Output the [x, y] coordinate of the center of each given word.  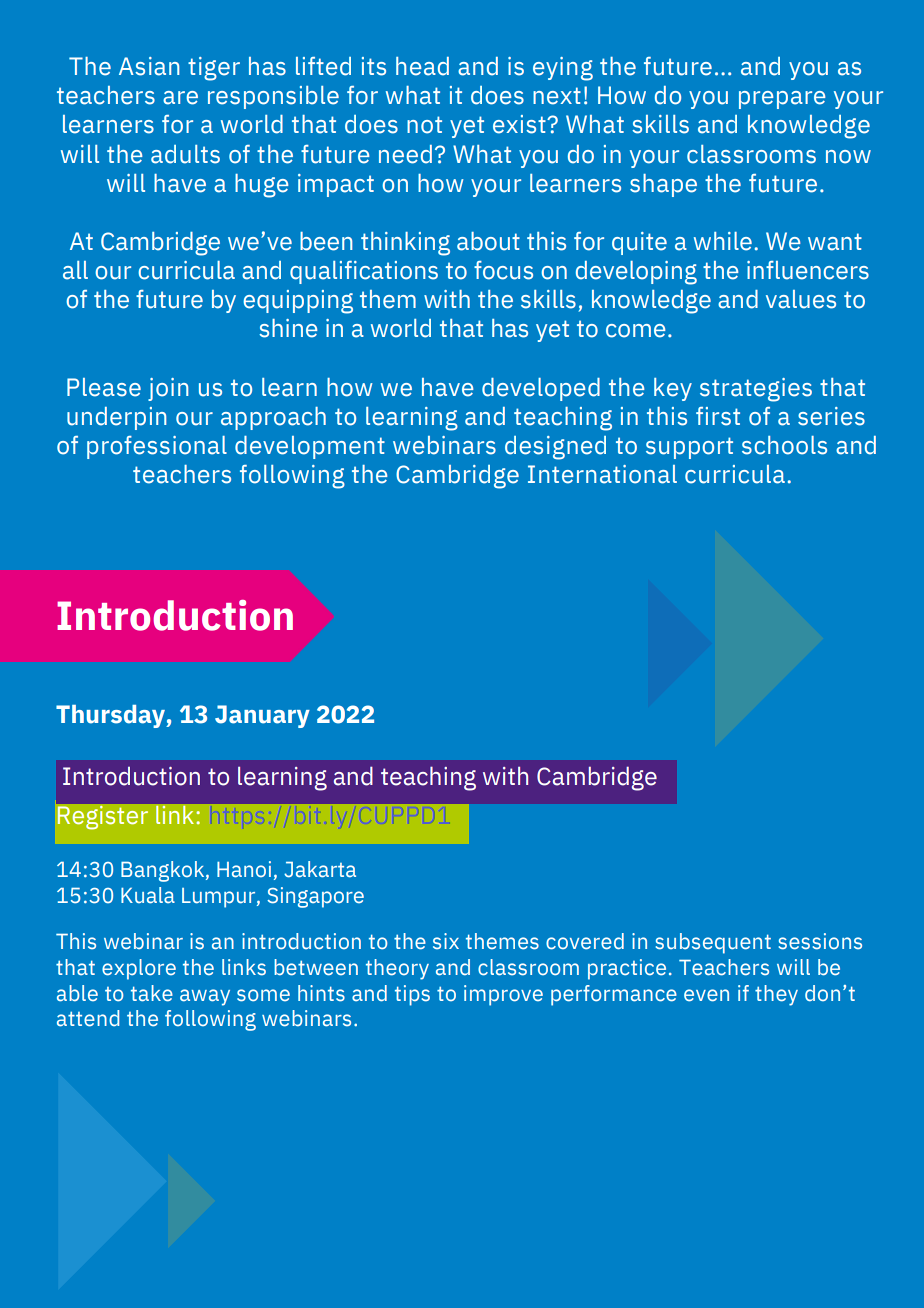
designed [555, 448]
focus [503, 270]
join [168, 389]
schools [784, 445]
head [422, 66]
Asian [149, 66]
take [152, 993]
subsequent [713, 943]
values [801, 299]
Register [102, 817]
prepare [782, 100]
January [262, 716]
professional [157, 447]
